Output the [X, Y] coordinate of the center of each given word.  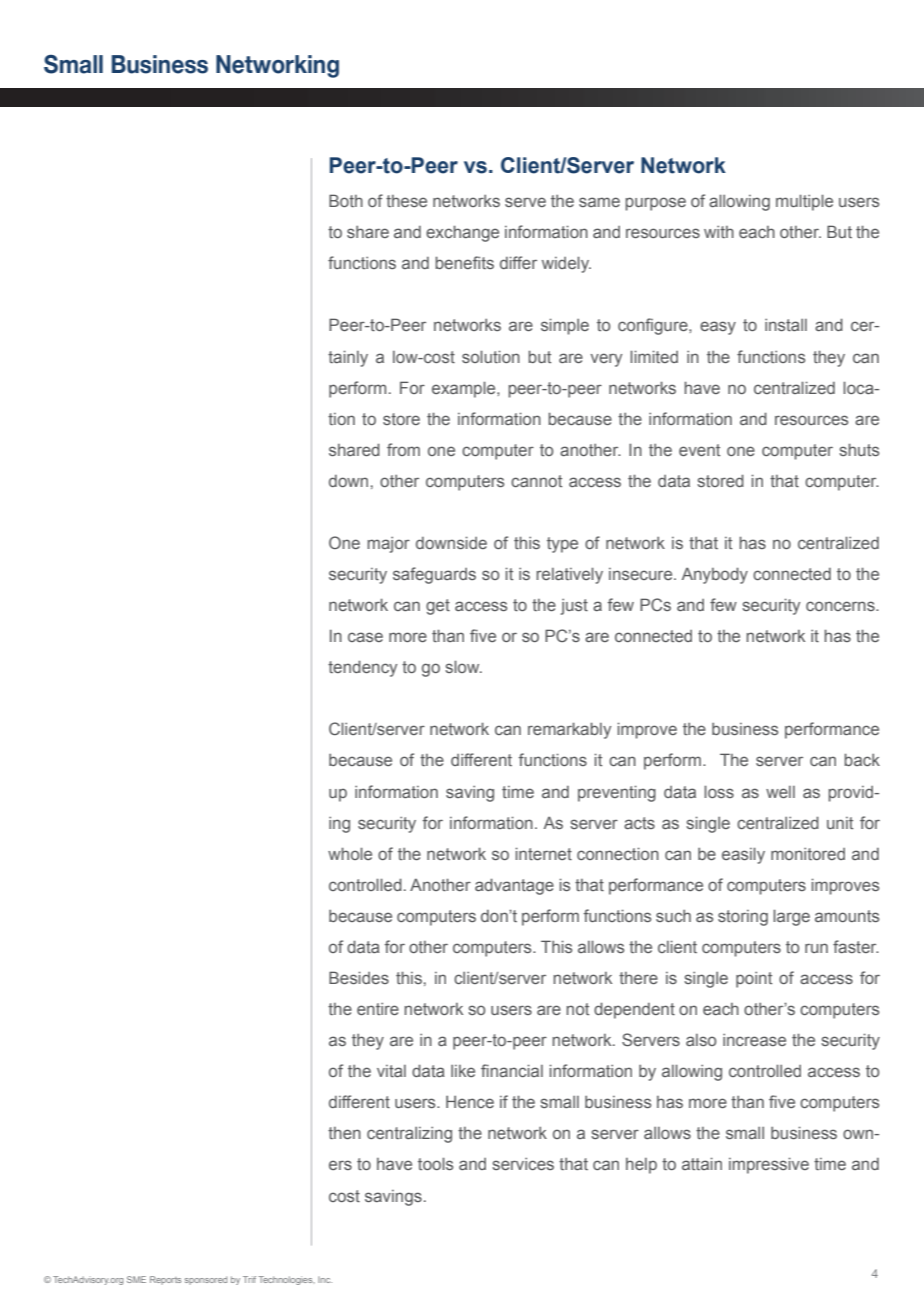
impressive [769, 1165]
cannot [536, 481]
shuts [859, 449]
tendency [362, 668]
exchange [462, 233]
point [754, 980]
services [523, 1164]
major [388, 545]
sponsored [206, 1280]
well [780, 792]
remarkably [569, 730]
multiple [804, 202]
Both [346, 200]
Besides [359, 977]
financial [512, 1070]
